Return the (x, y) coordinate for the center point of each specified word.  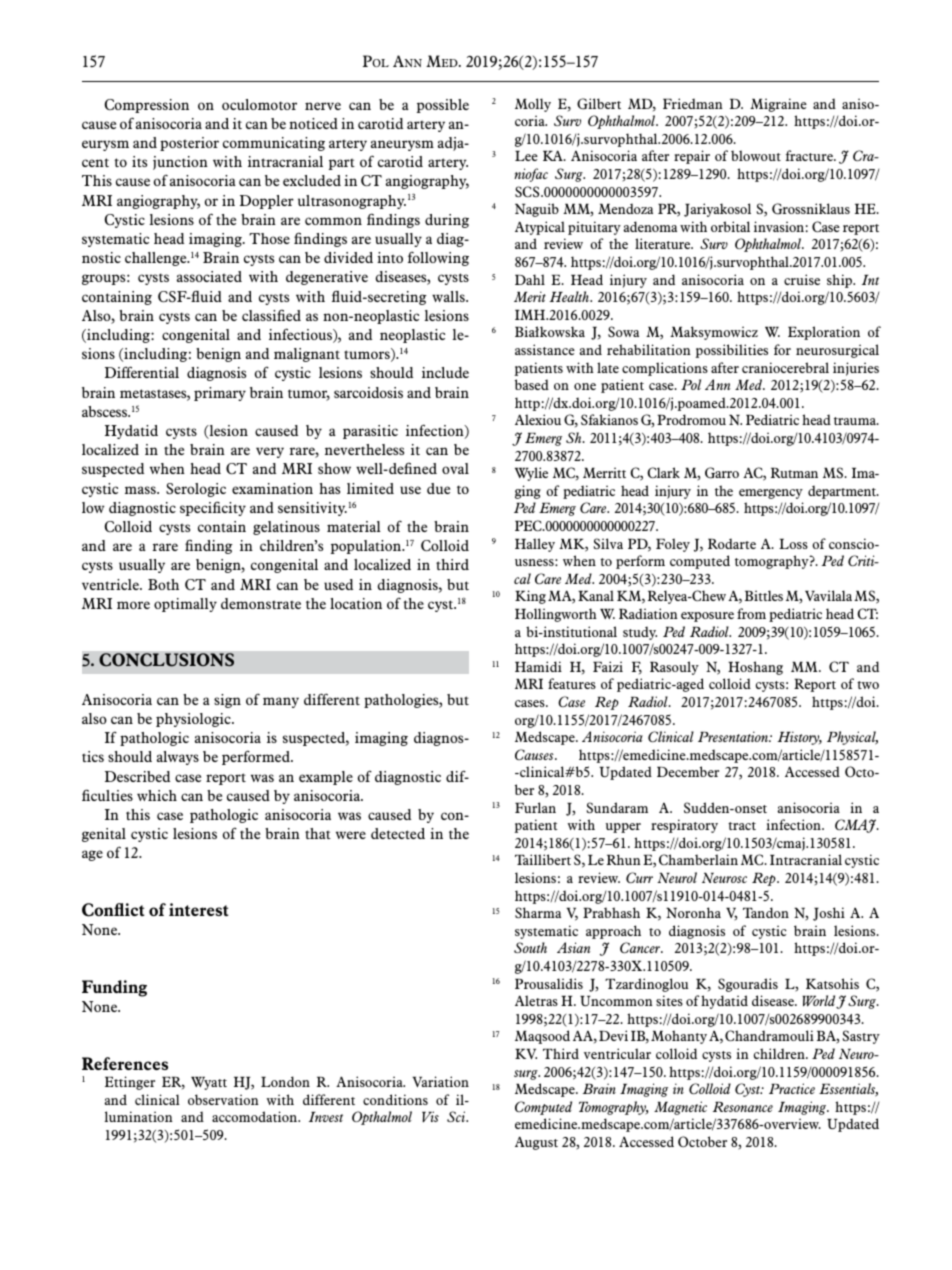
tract (742, 826)
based (532, 384)
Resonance (743, 1107)
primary (220, 394)
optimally (185, 605)
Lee (526, 156)
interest (199, 909)
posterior (189, 144)
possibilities (732, 351)
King (530, 597)
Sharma (538, 912)
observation (223, 1099)
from (751, 613)
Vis (430, 1116)
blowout (756, 155)
